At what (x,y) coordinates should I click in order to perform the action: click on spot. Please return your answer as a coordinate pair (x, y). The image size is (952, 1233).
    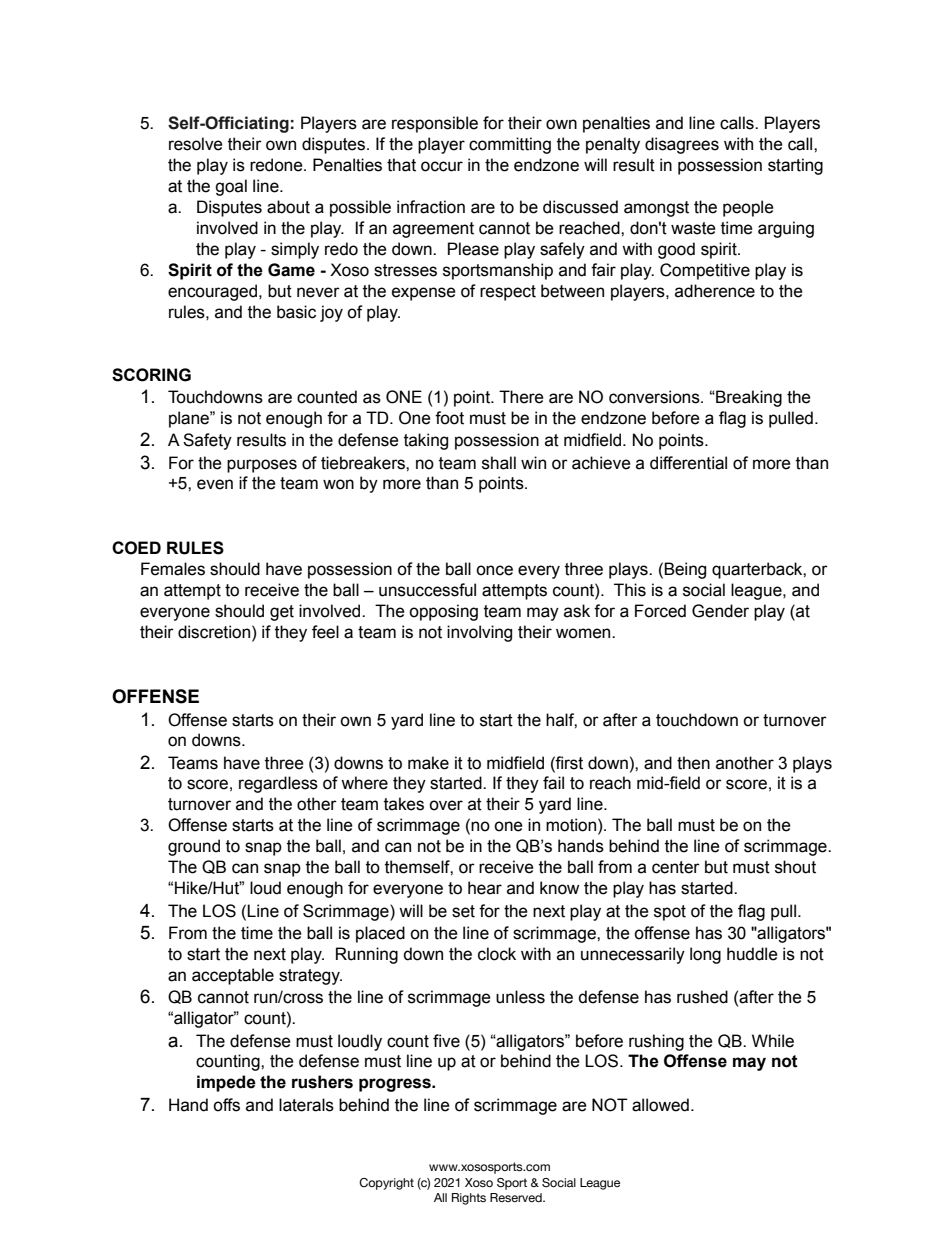
    Looking at the image, I should click on (670, 913).
